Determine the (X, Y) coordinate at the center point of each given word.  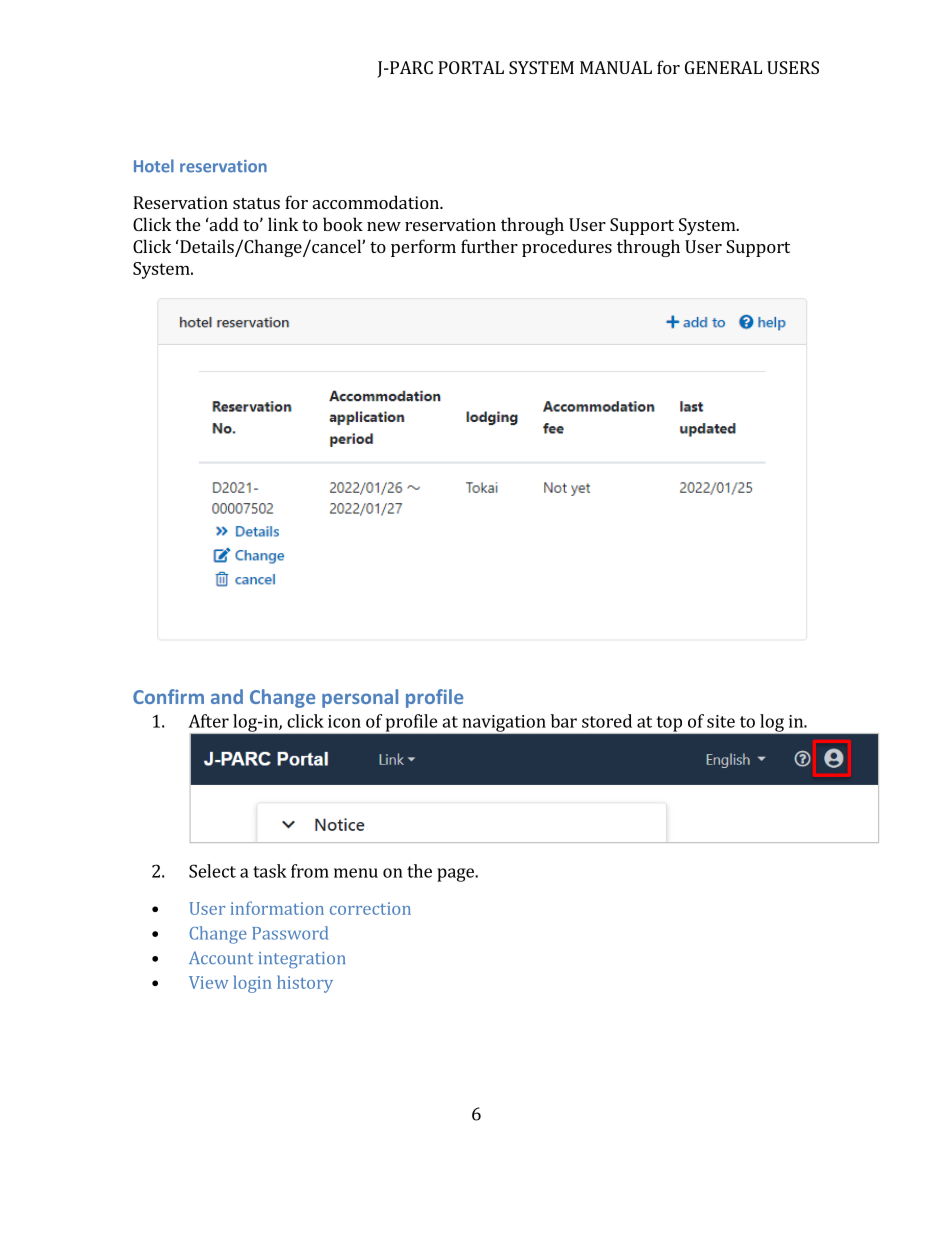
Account (221, 957)
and (227, 696)
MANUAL (616, 67)
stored (607, 721)
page (456, 875)
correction (370, 908)
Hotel (154, 166)
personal (360, 698)
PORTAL (471, 67)
